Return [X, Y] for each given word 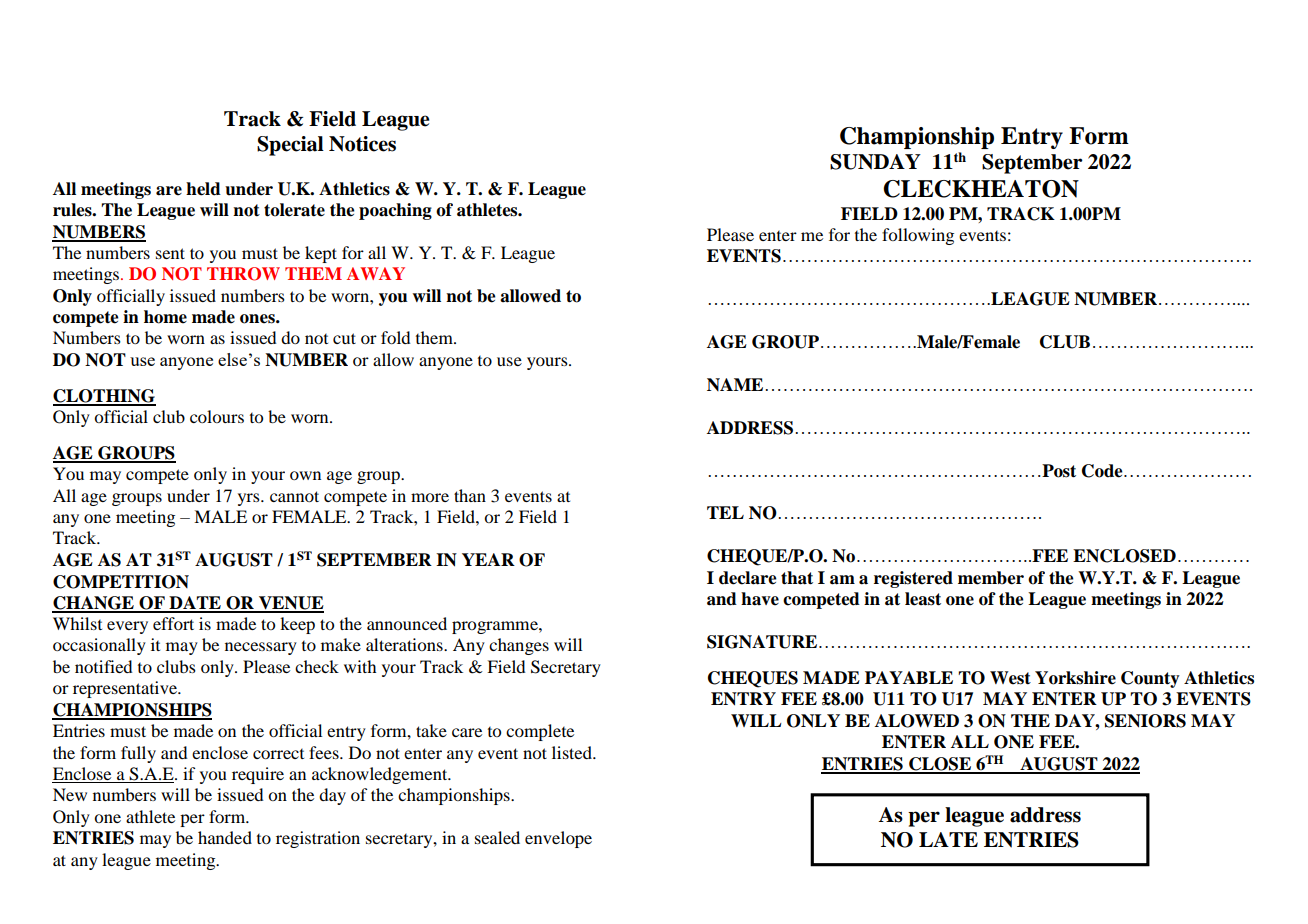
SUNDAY [875, 162]
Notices [362, 144]
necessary [261, 648]
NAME [735, 384]
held [203, 189]
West [1010, 678]
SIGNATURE [763, 642]
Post [1059, 471]
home [165, 317]
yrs [250, 499]
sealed [497, 837]
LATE [948, 839]
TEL [725, 512]
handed [225, 837]
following [918, 236]
